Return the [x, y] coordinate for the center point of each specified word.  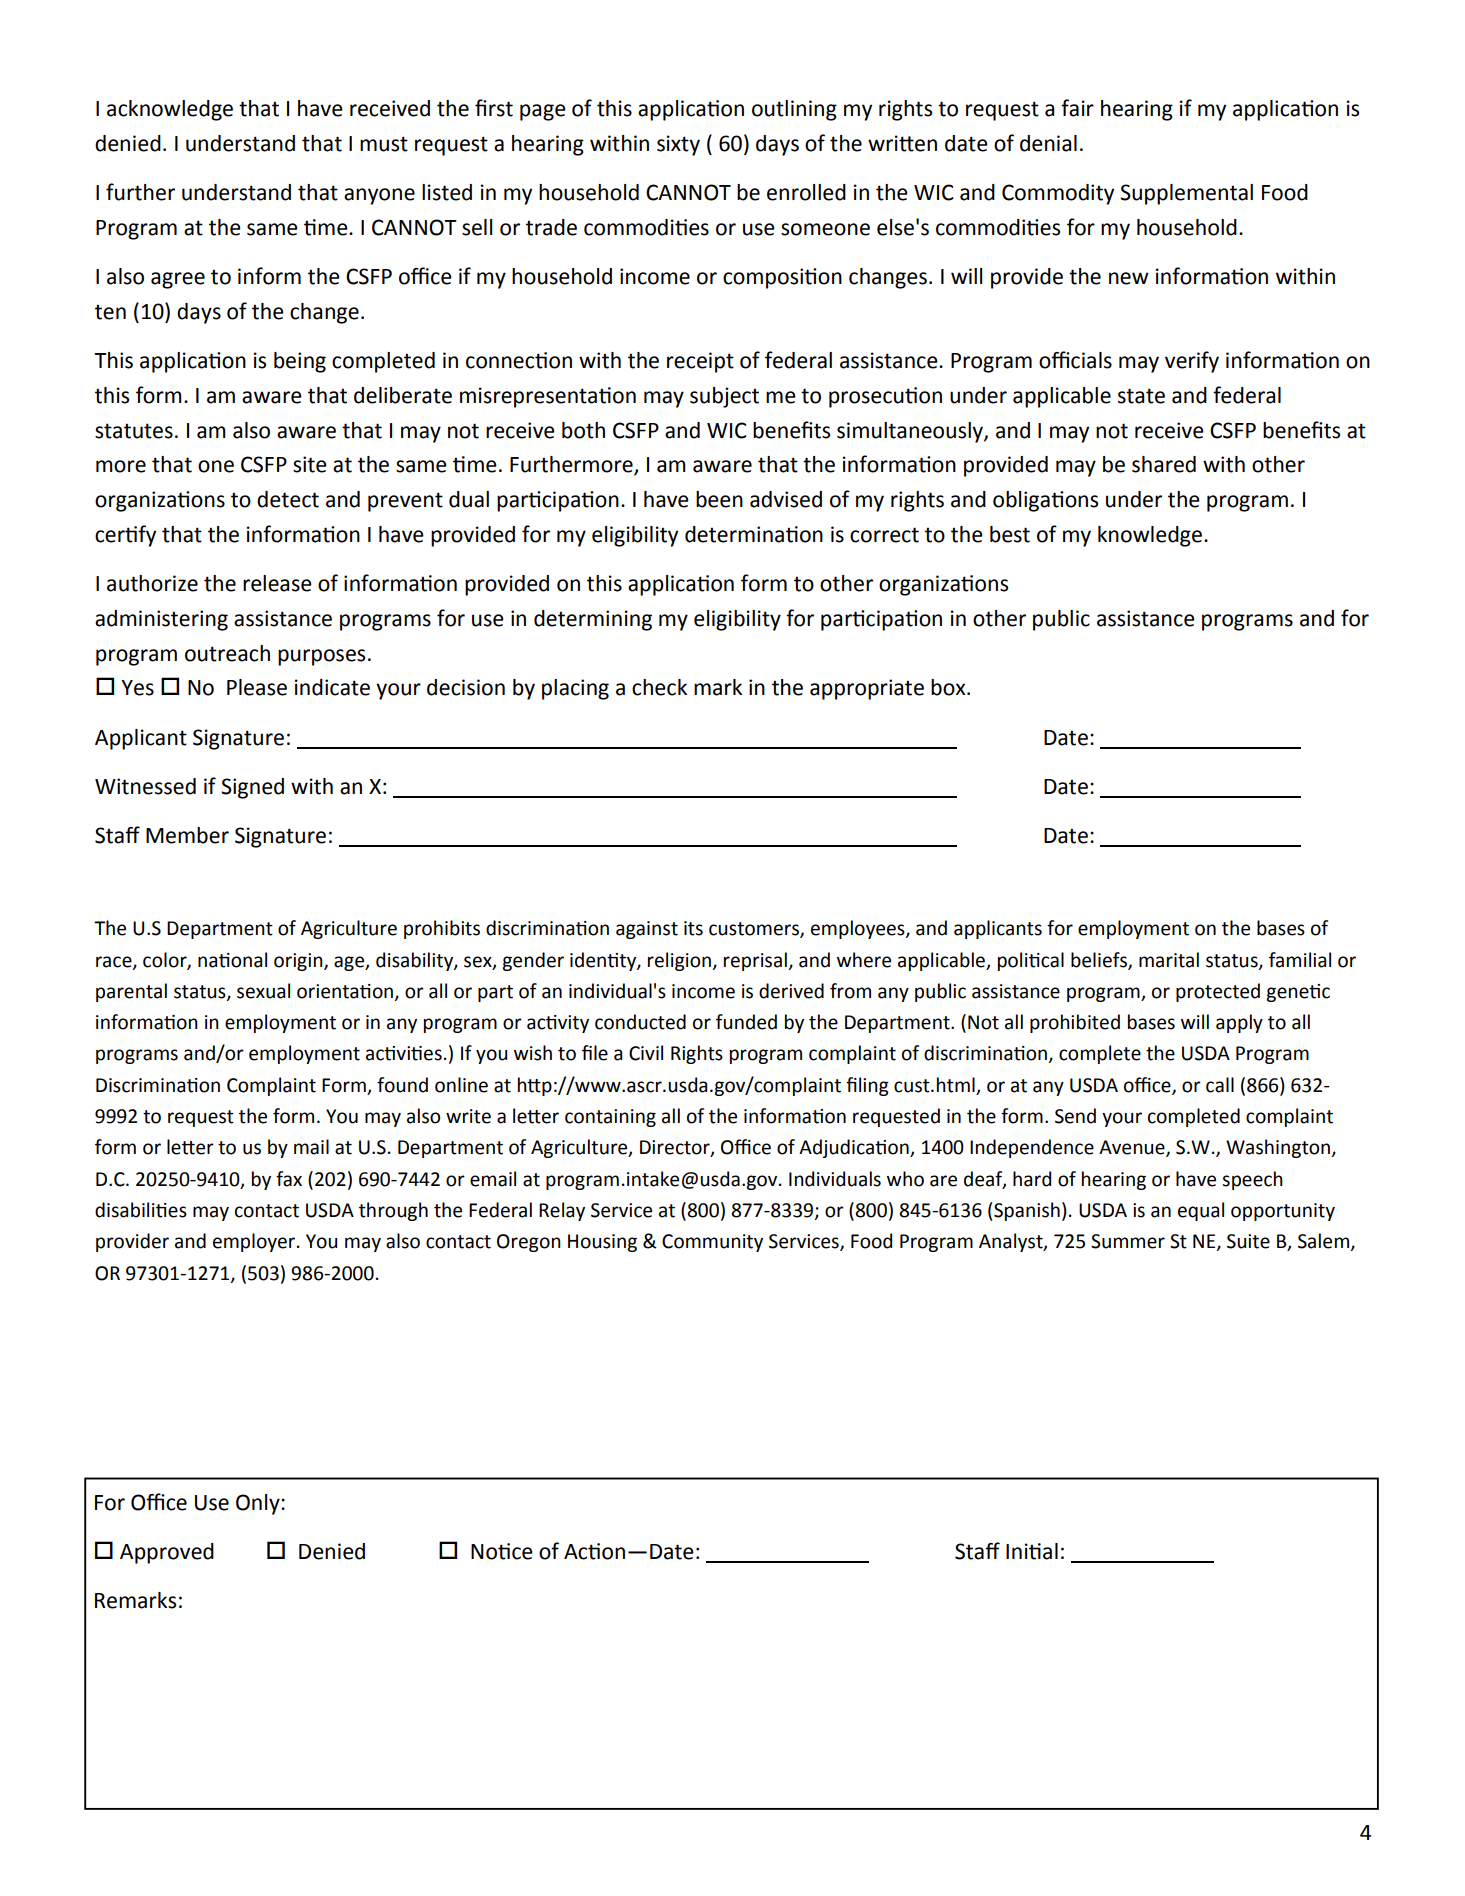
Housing [602, 1243]
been [719, 499]
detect [288, 499]
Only [259, 1504]
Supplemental [1186, 194]
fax [289, 1179]
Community [712, 1243]
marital [1169, 960]
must [384, 144]
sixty [678, 145]
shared [1164, 464]
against [647, 930]
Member [187, 835]
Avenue [1133, 1148]
